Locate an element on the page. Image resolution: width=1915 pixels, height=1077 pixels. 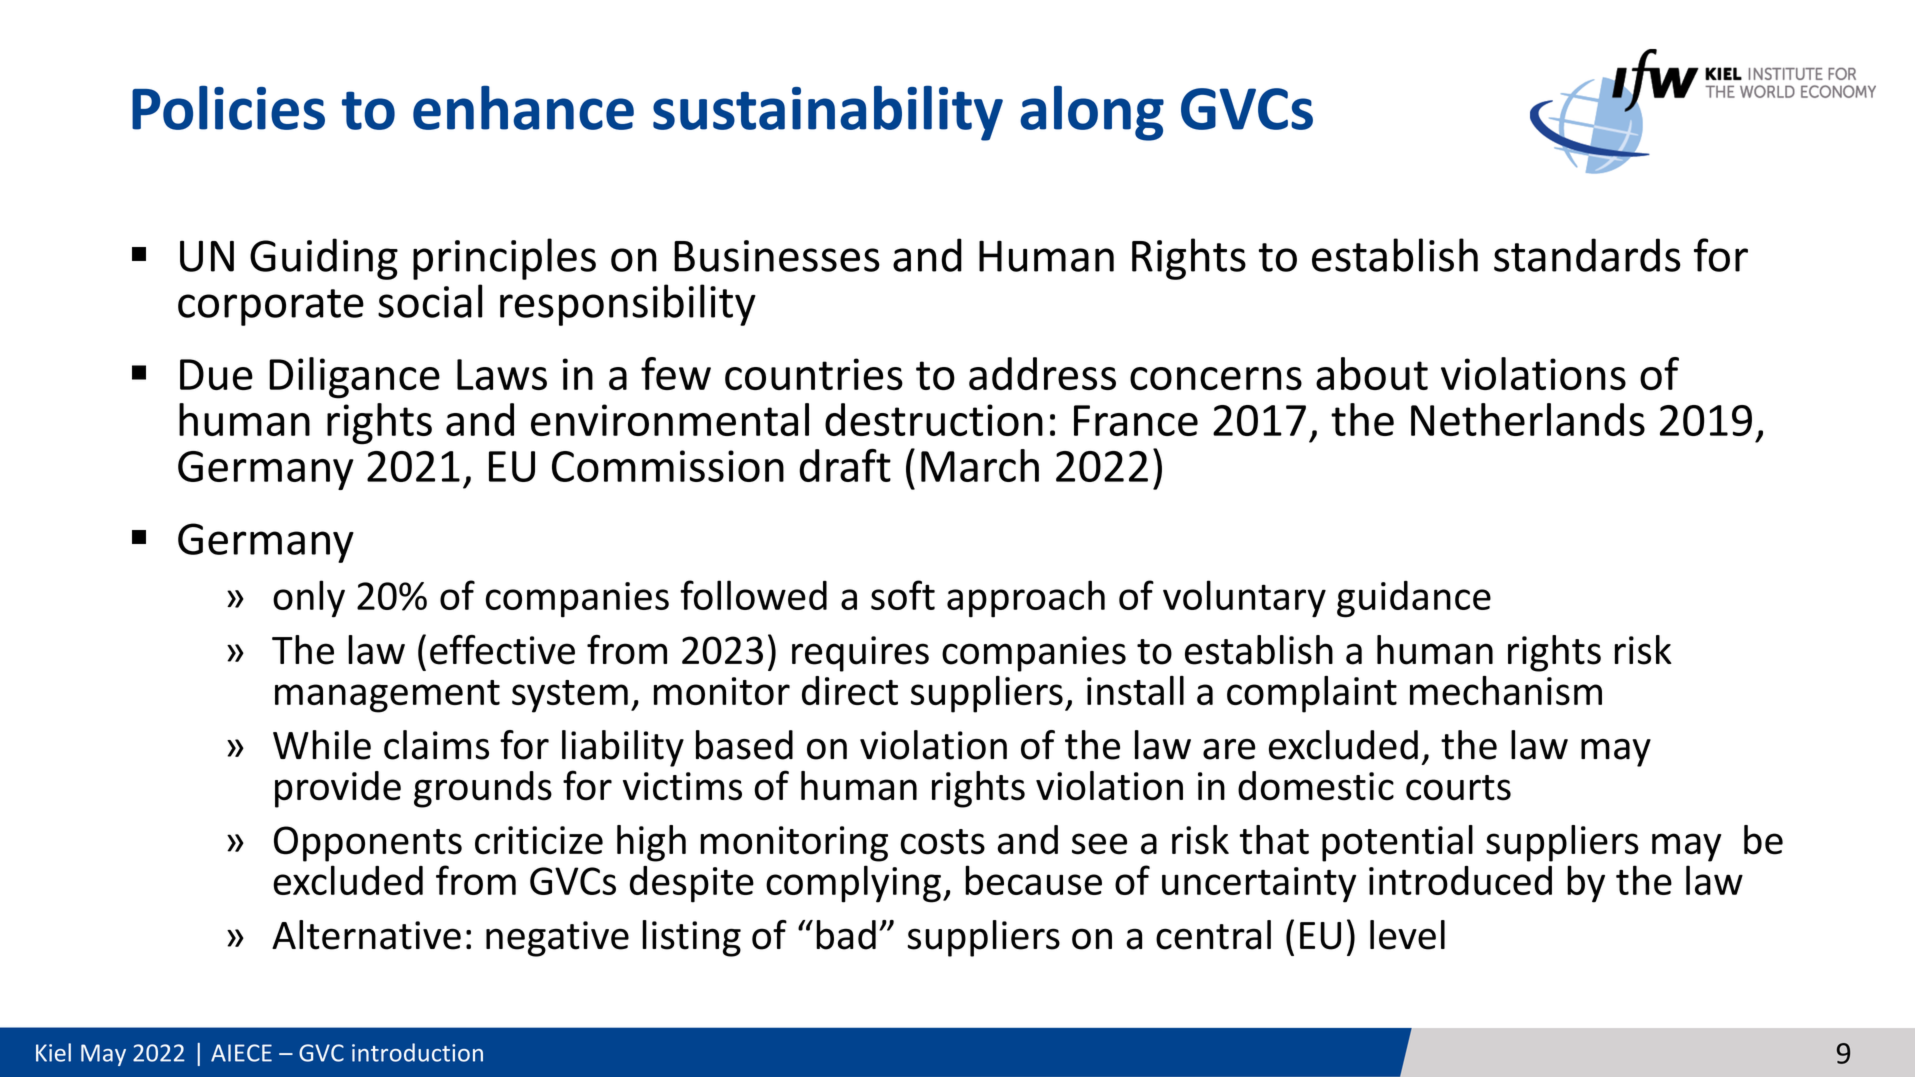
about is located at coordinates (1372, 373).
